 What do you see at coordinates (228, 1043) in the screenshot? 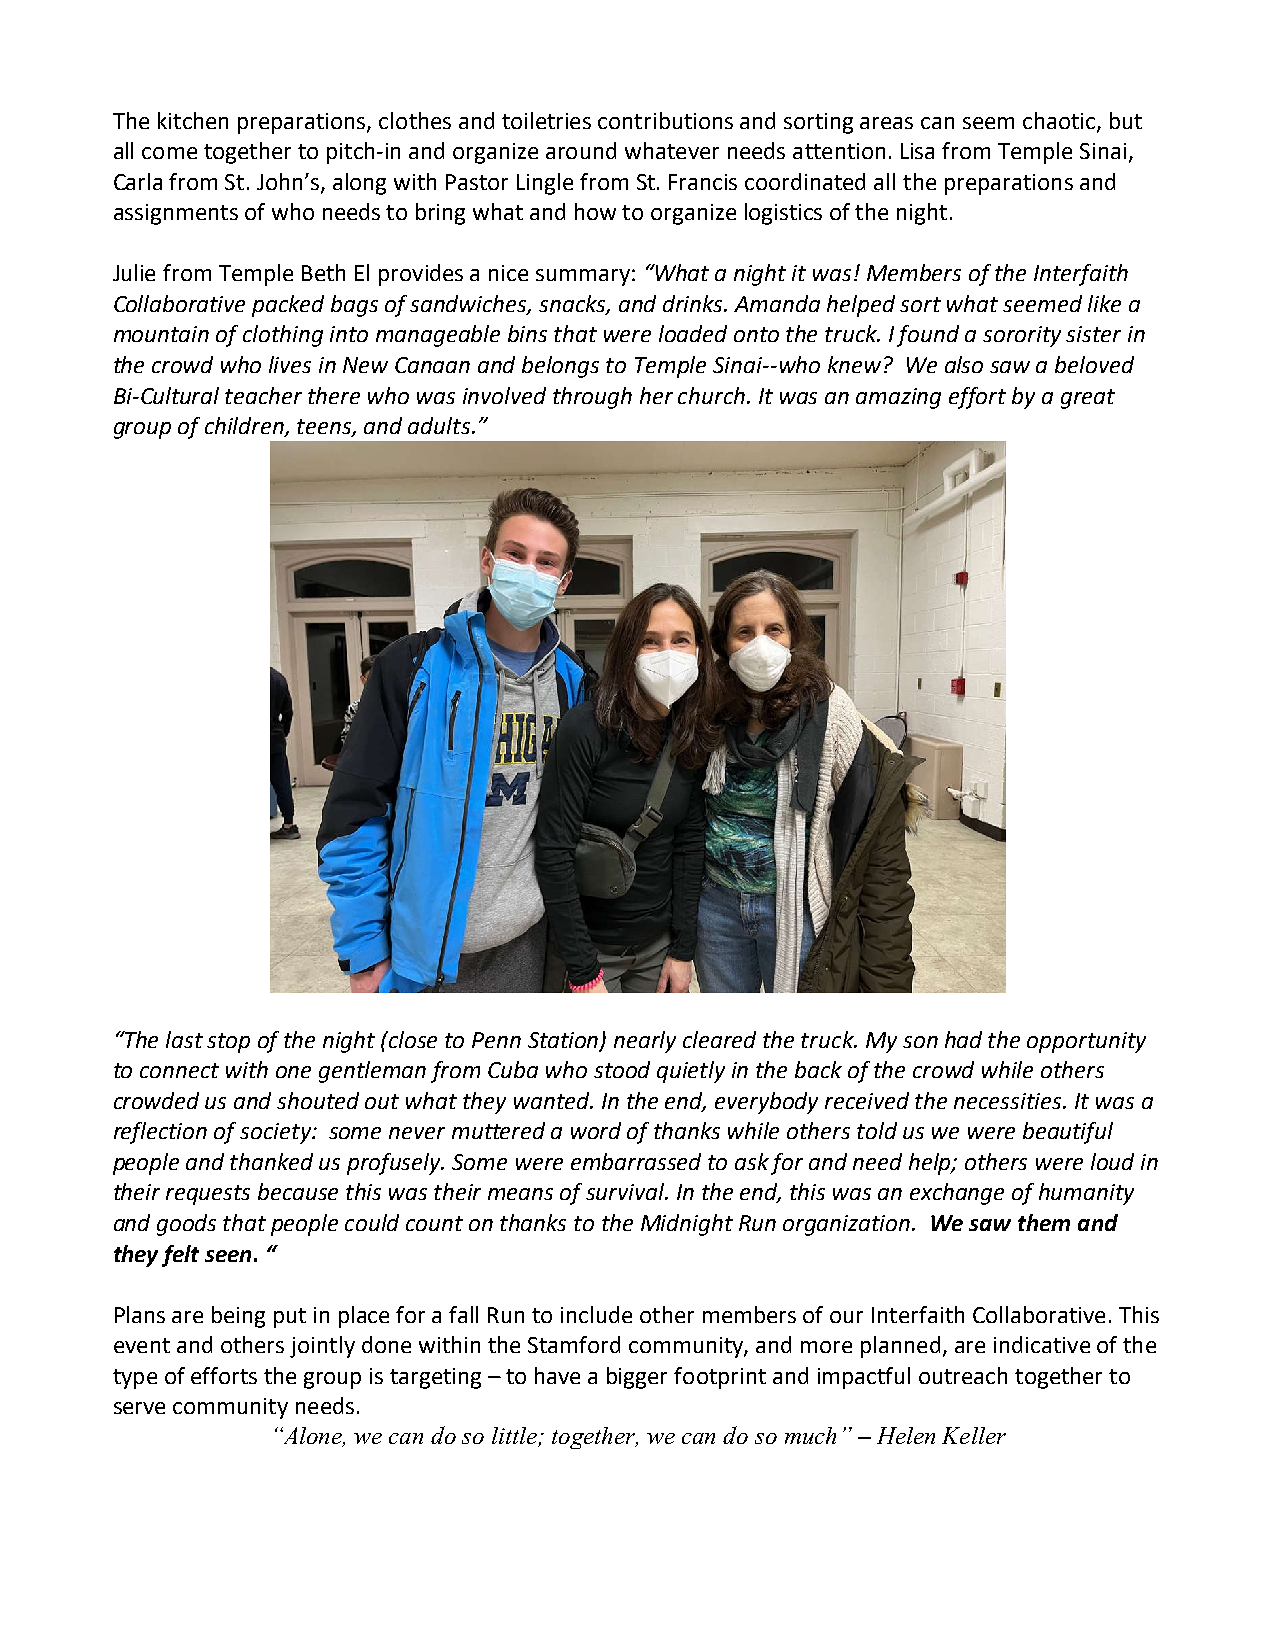
I see `stop` at bounding box center [228, 1043].
